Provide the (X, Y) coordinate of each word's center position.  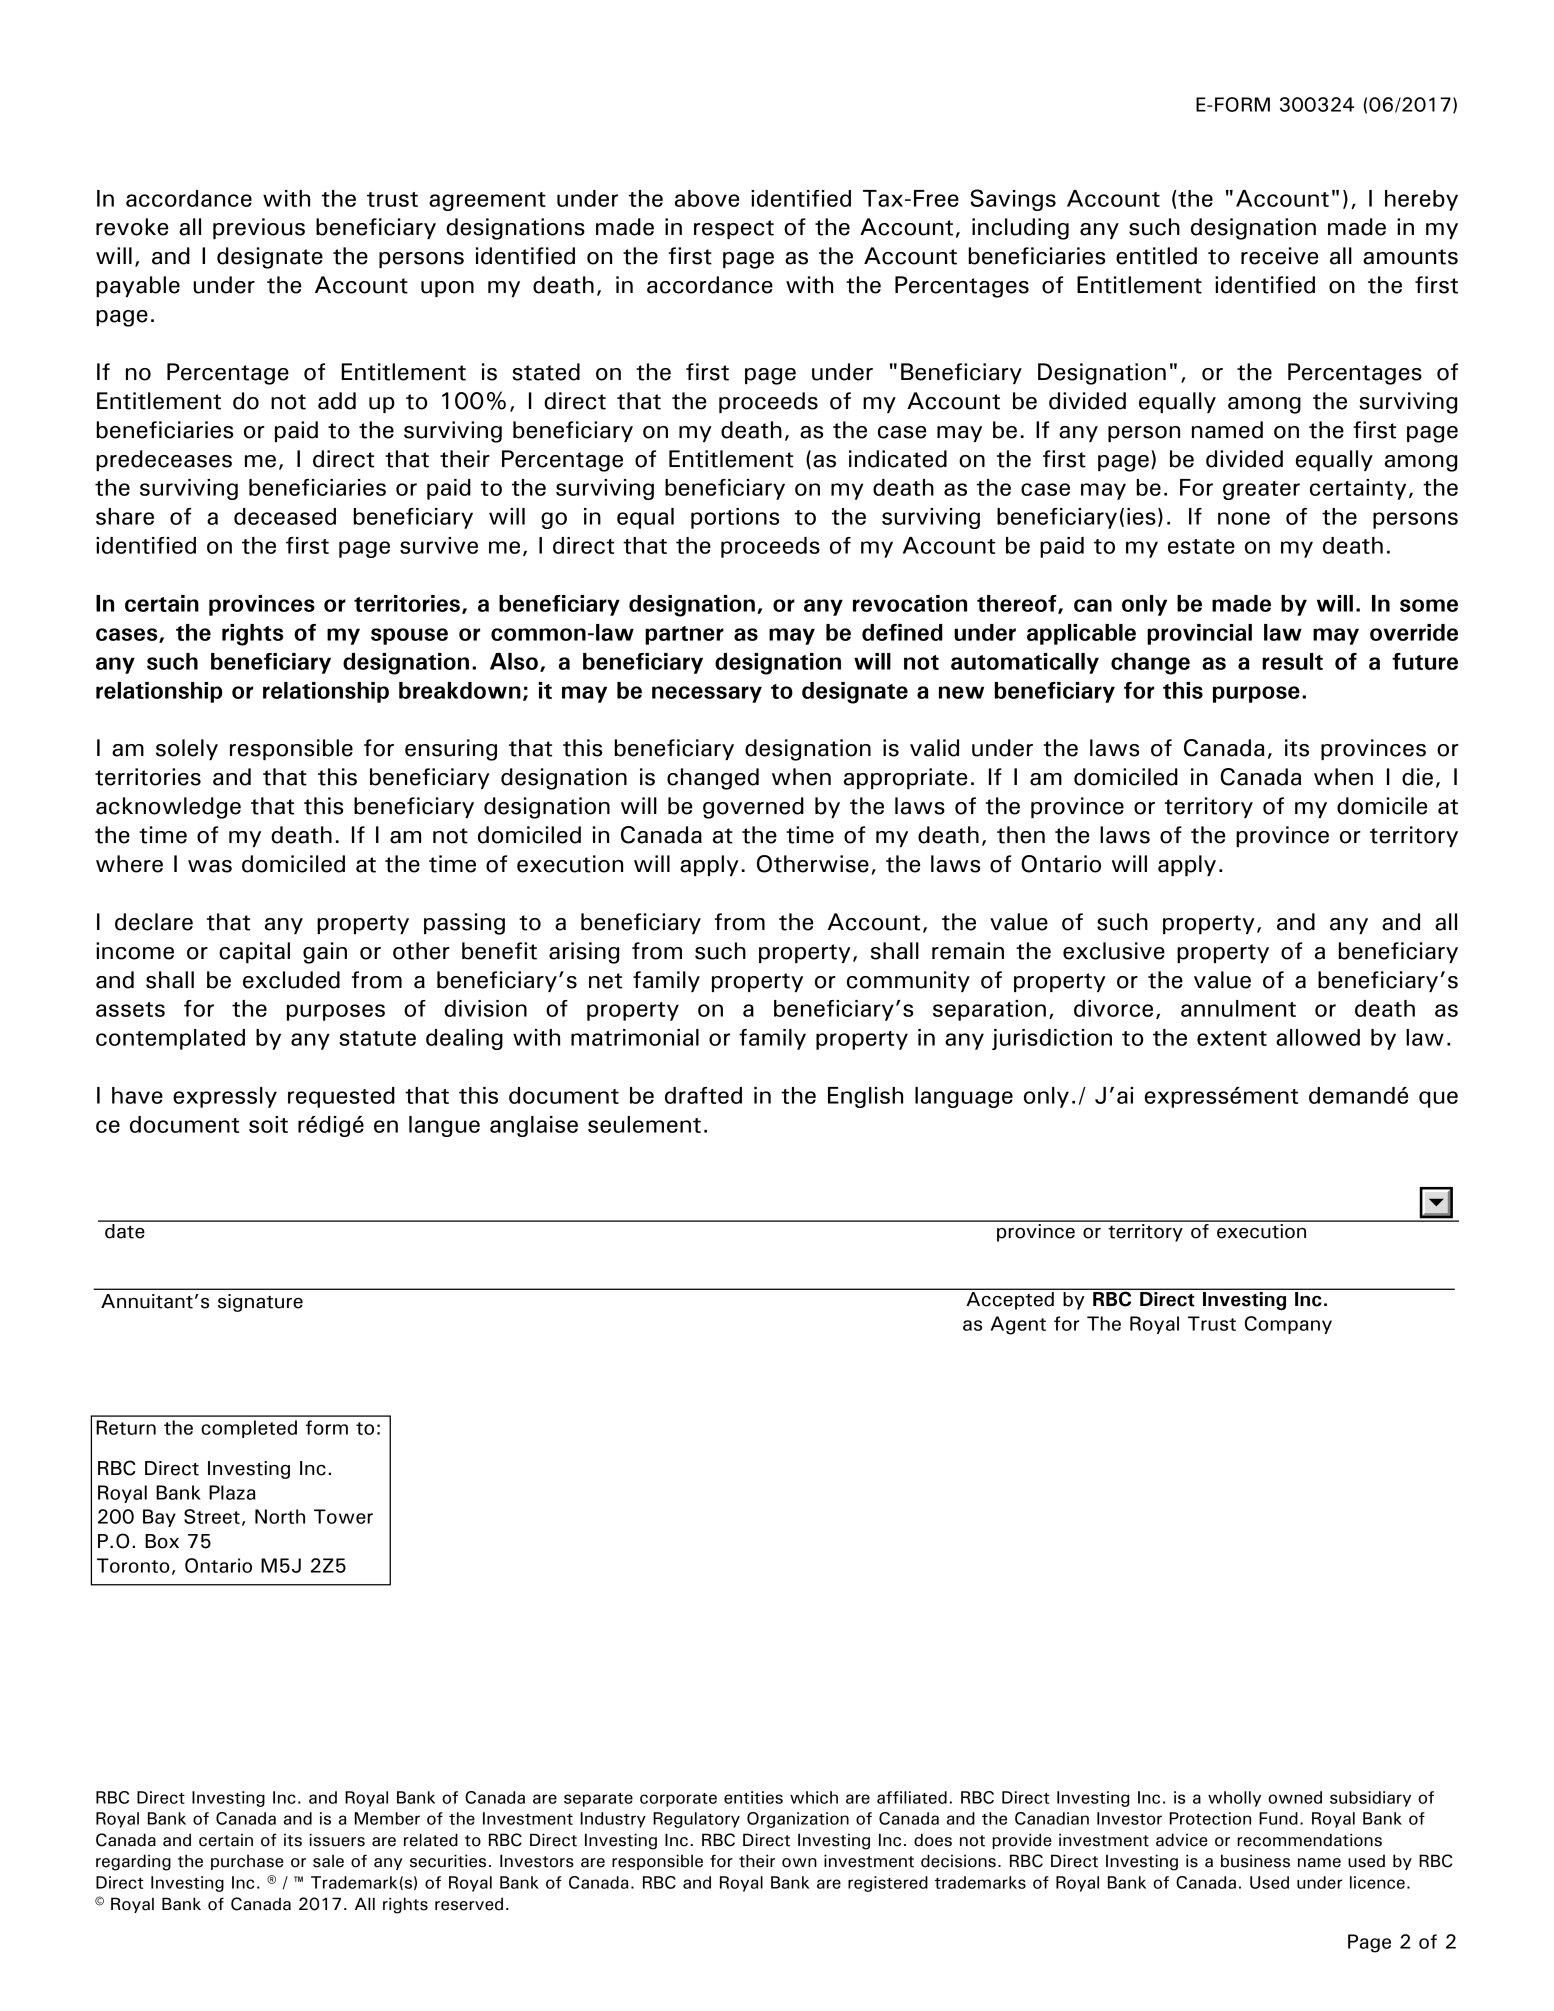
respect (734, 229)
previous (259, 228)
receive (1279, 256)
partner (684, 635)
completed (249, 1429)
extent (1232, 1038)
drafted (703, 1095)
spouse (409, 636)
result (1292, 661)
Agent (1018, 1325)
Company (1288, 1325)
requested (341, 1097)
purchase (247, 1862)
